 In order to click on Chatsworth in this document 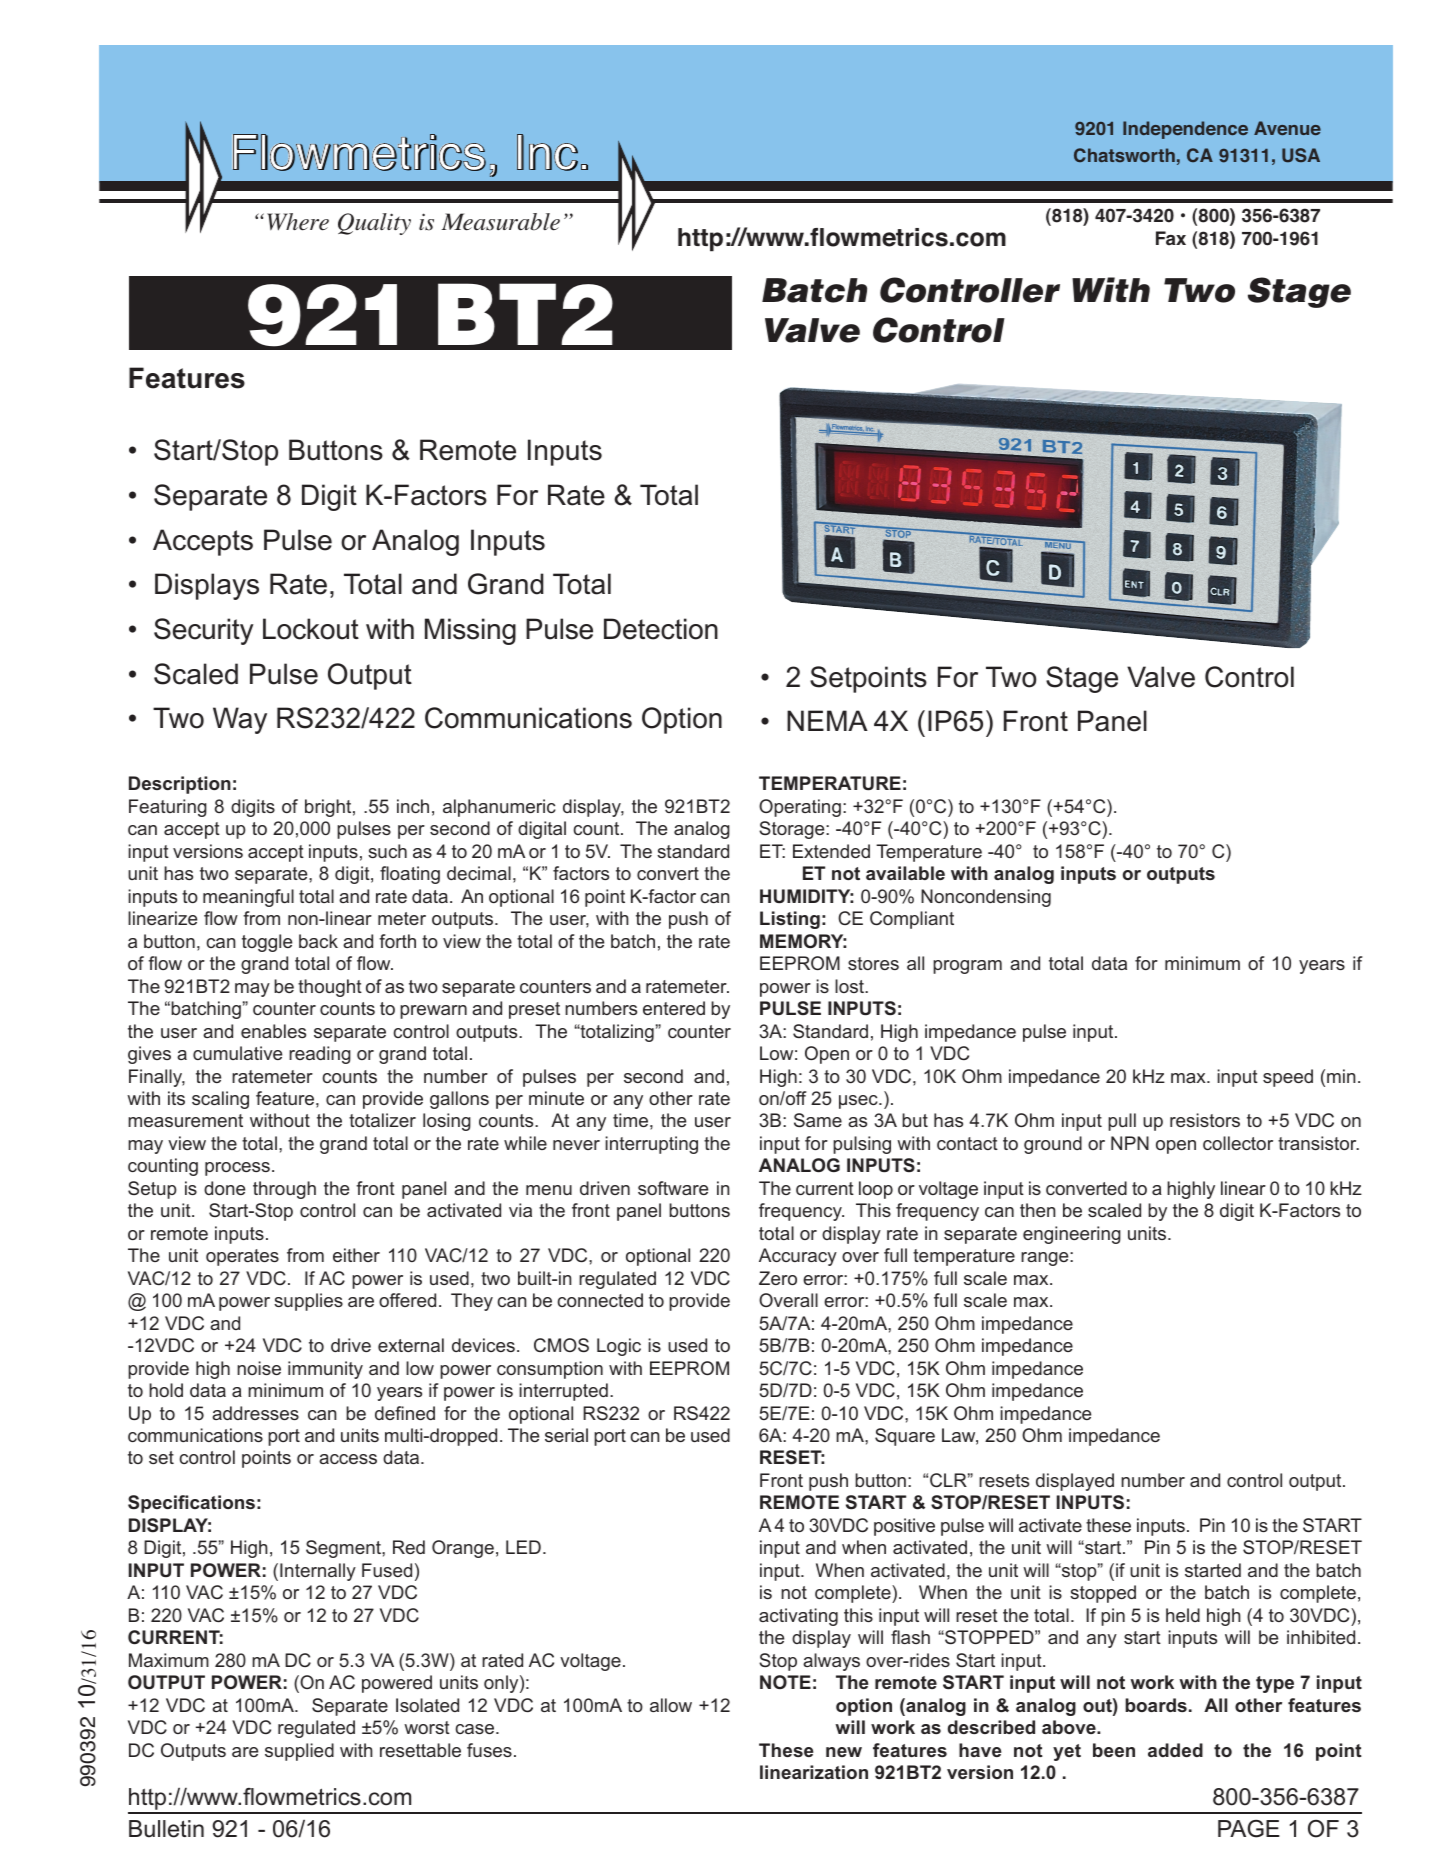, I will do `click(1124, 155)`.
